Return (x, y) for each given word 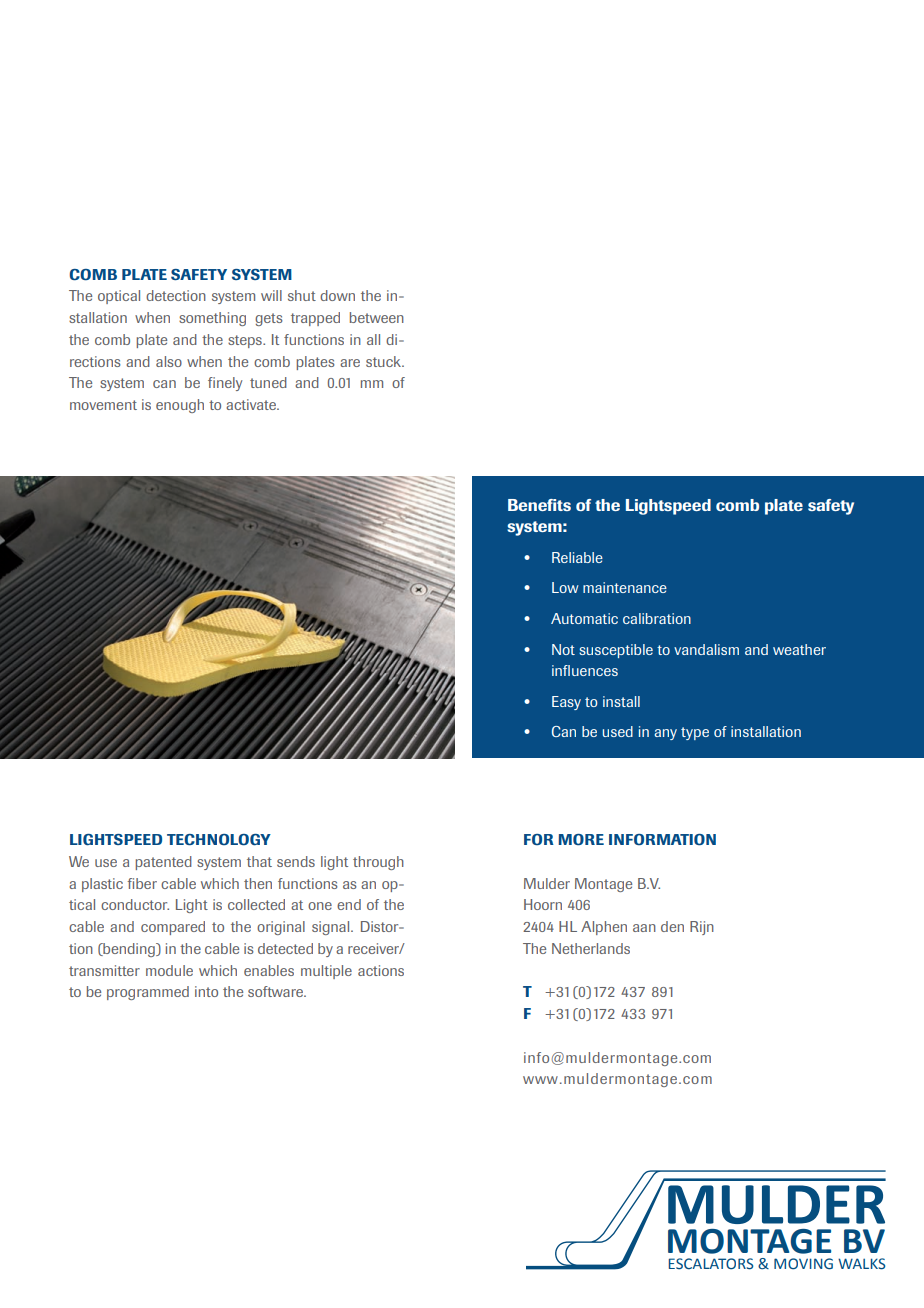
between (377, 317)
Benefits (539, 505)
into (206, 991)
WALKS (861, 1264)
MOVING (803, 1264)
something (212, 319)
